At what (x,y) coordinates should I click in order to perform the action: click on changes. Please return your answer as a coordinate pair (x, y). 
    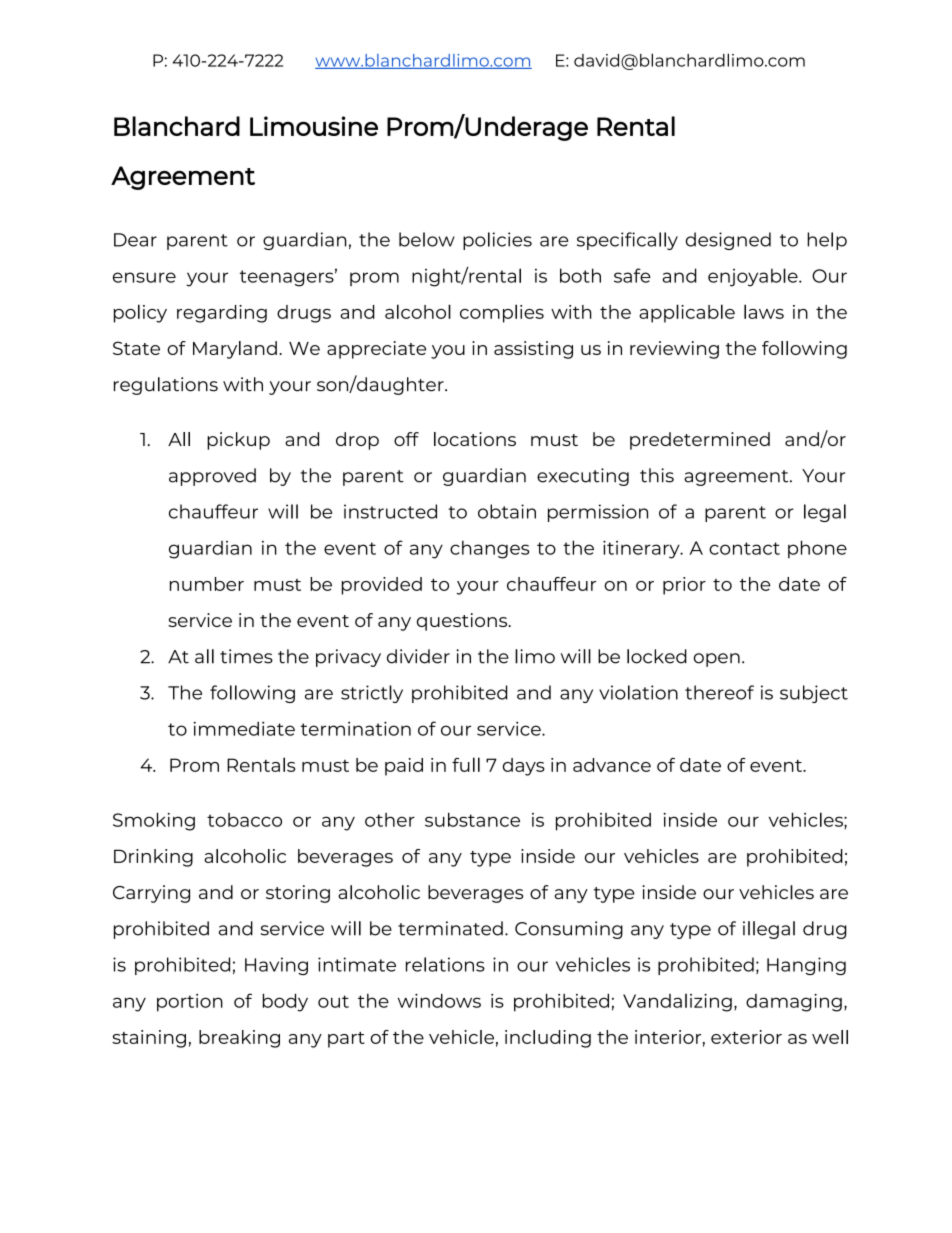
    Looking at the image, I should click on (489, 549).
